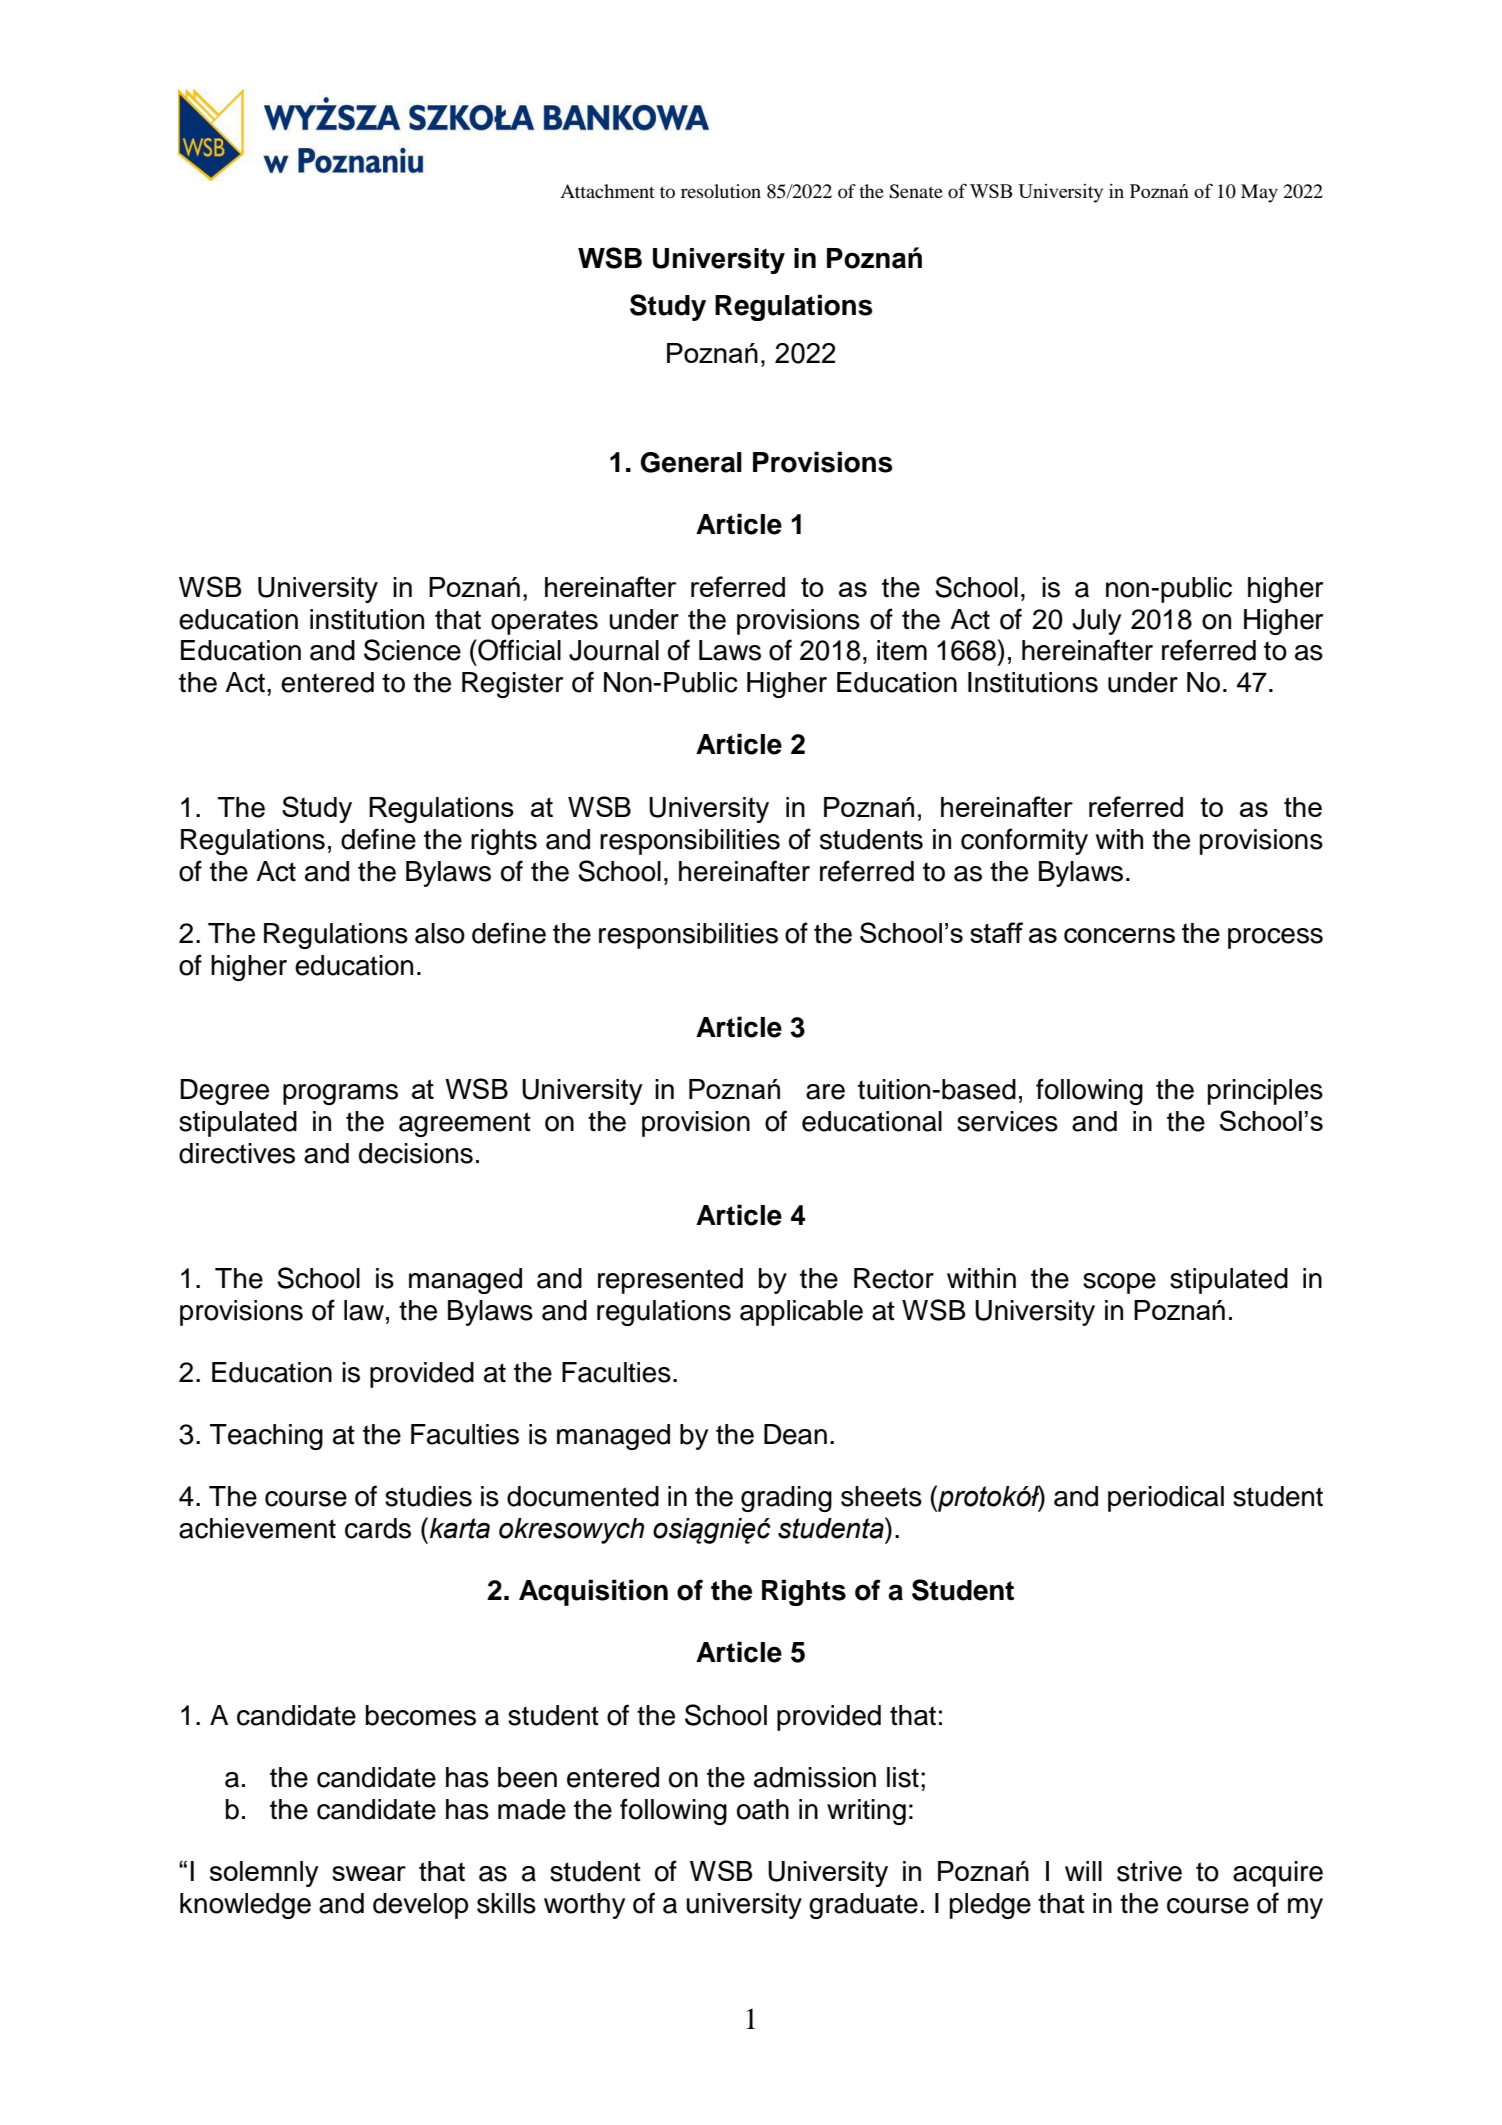 This page has width=1502, height=2125. I want to click on Teaching, so click(266, 1437).
